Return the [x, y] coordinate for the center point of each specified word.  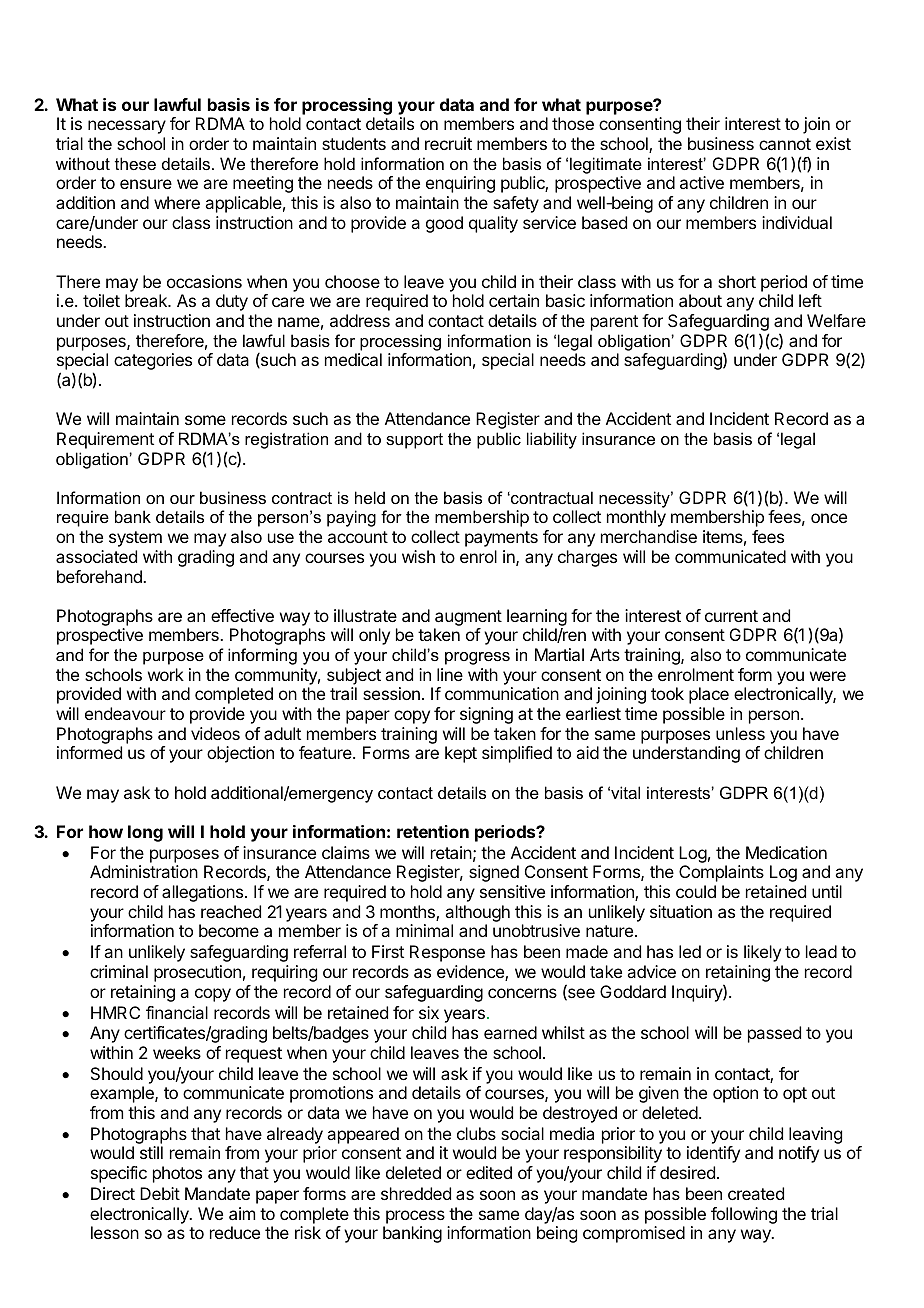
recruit [448, 143]
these [135, 163]
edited [489, 1172]
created [756, 1193]
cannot [785, 144]
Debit [160, 1193]
